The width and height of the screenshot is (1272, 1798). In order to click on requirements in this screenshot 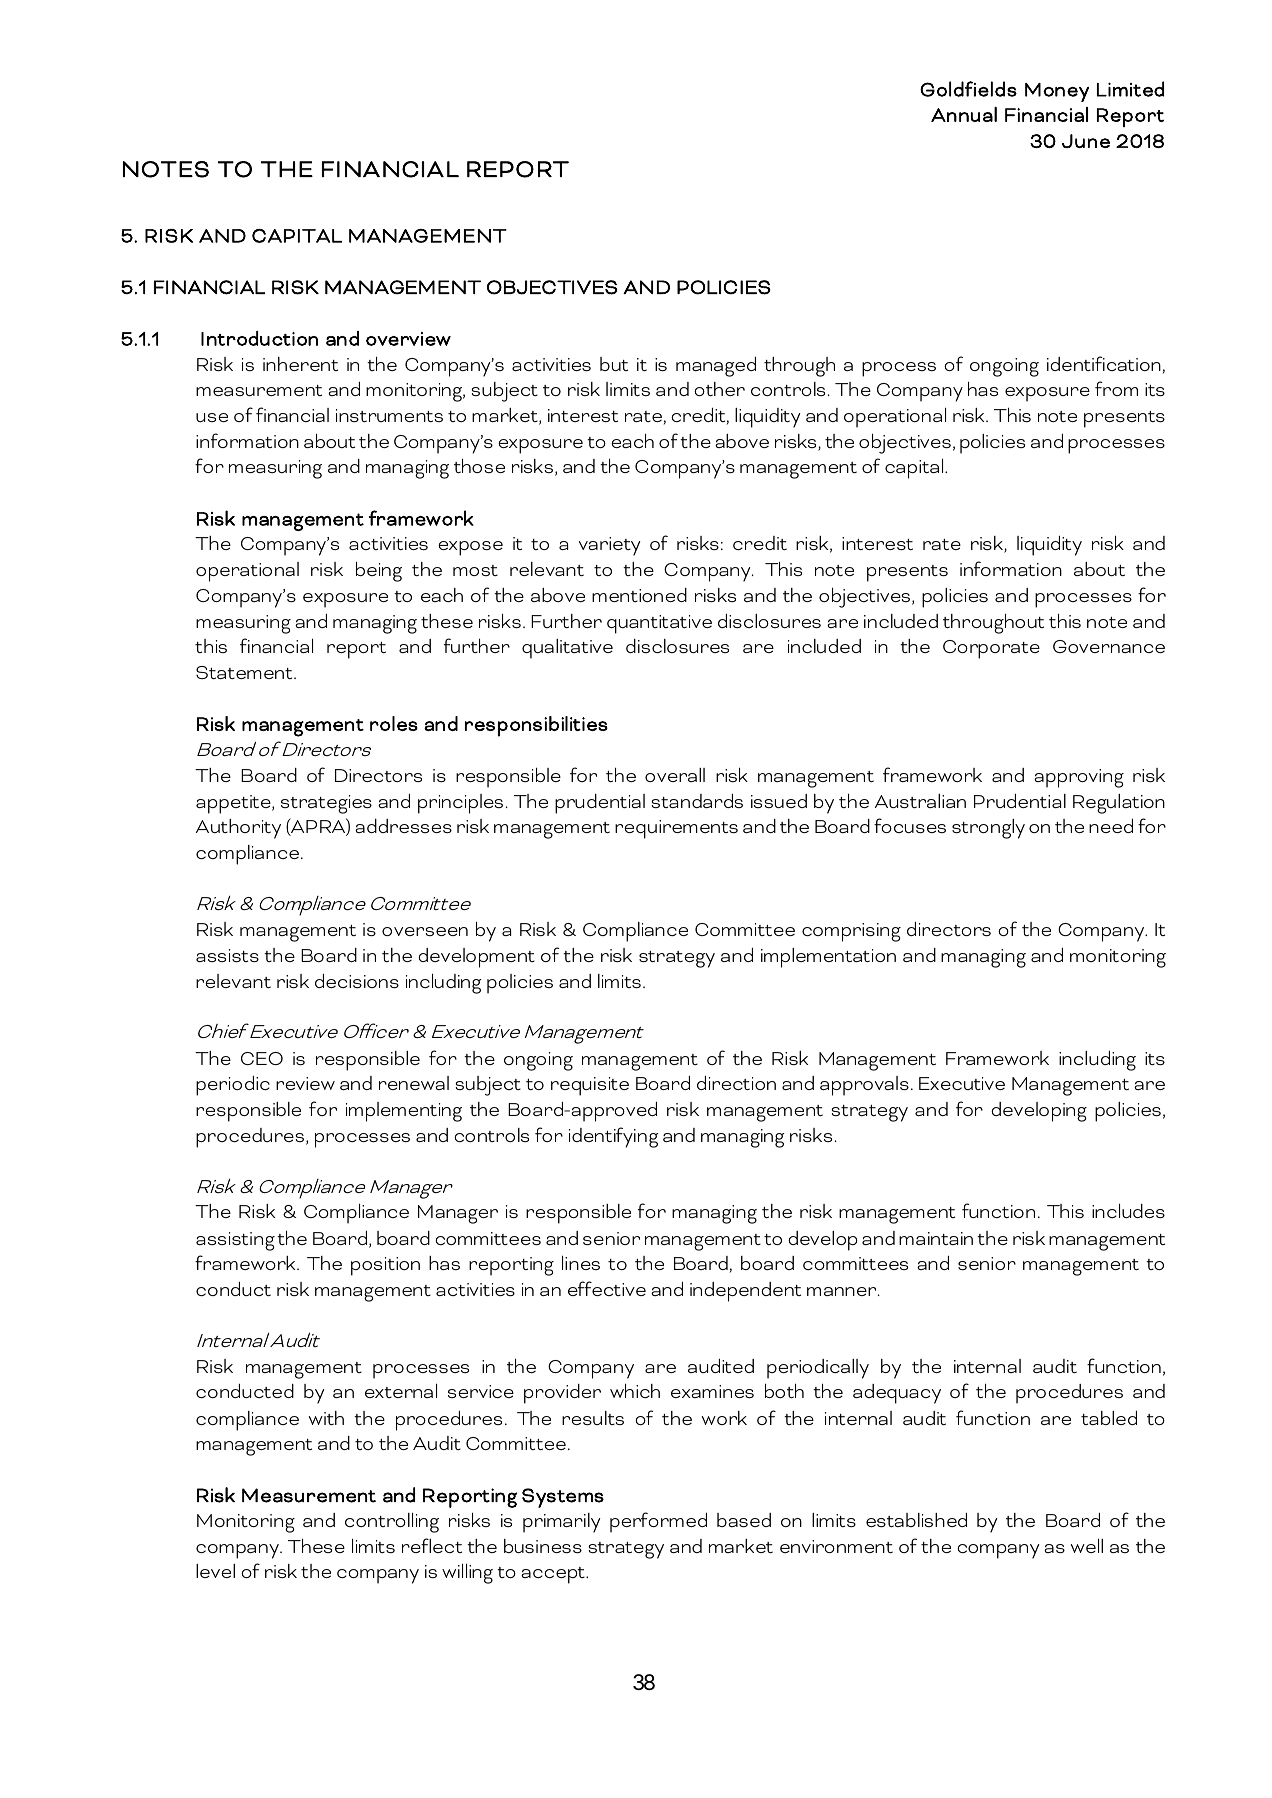, I will do `click(676, 829)`.
